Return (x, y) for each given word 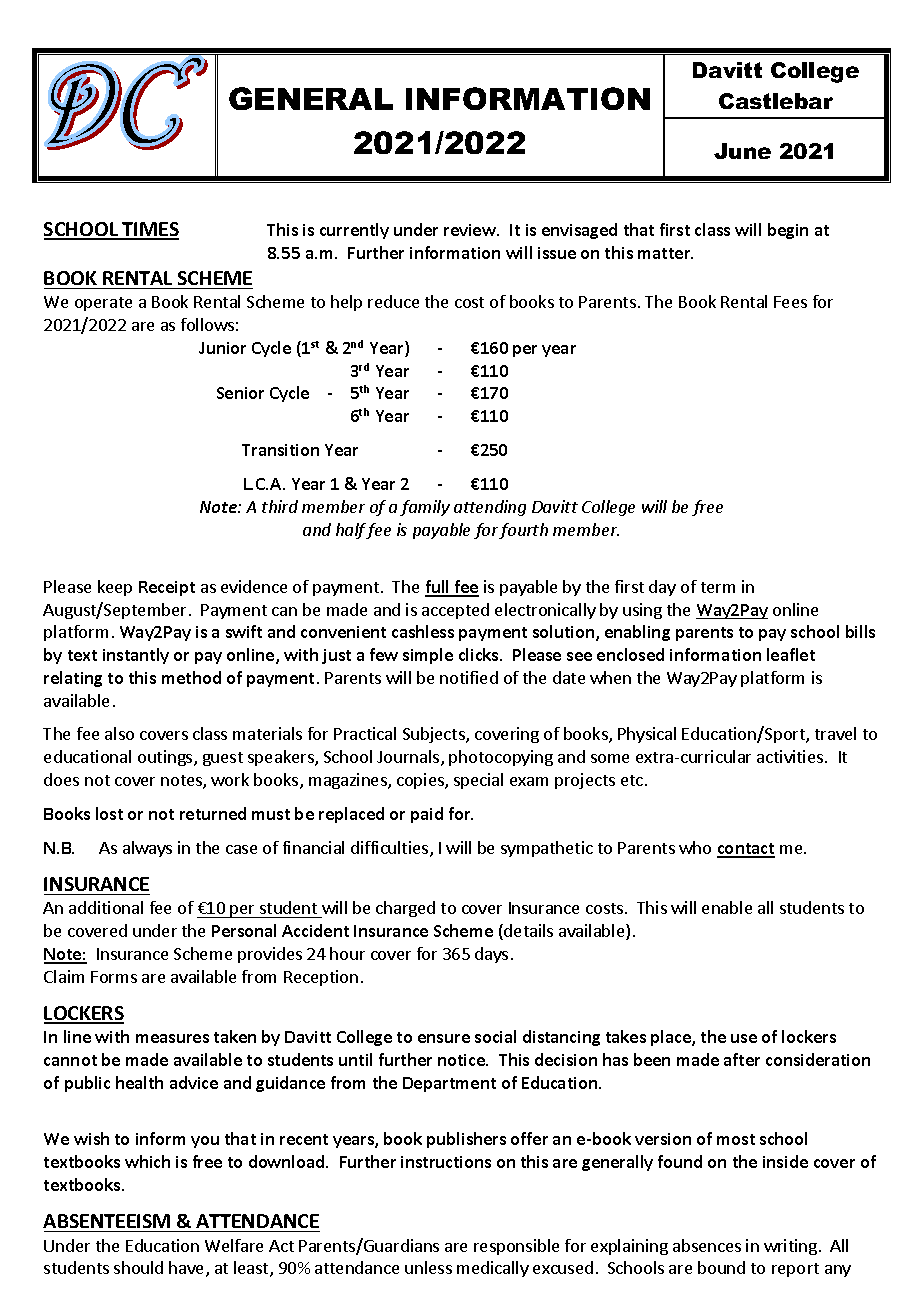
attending (490, 508)
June (742, 151)
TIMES (150, 230)
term (718, 587)
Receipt (167, 588)
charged (405, 909)
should (138, 1267)
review (471, 230)
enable (727, 907)
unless (428, 1267)
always (147, 849)
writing (790, 1247)
